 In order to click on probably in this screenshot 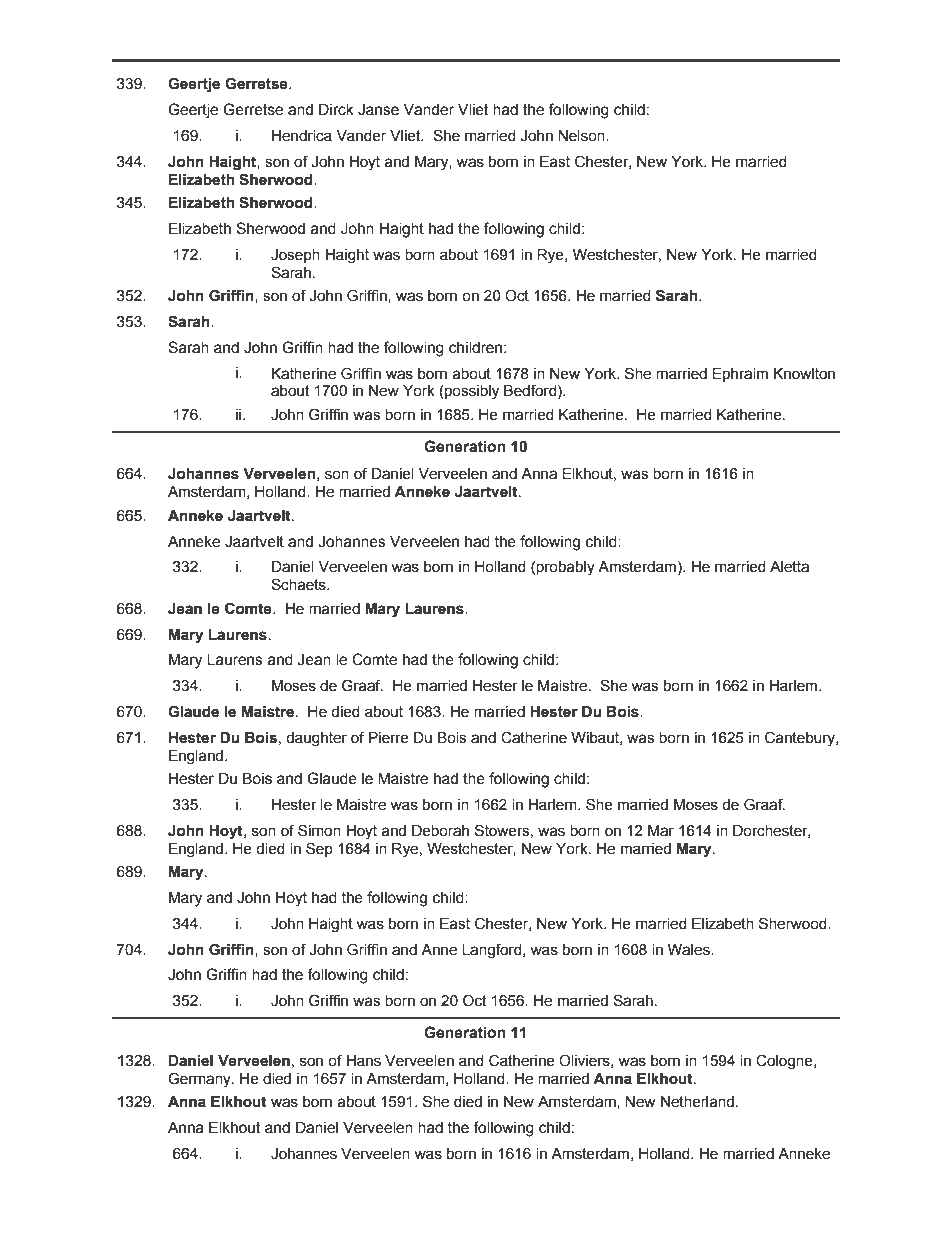, I will do `click(565, 568)`.
